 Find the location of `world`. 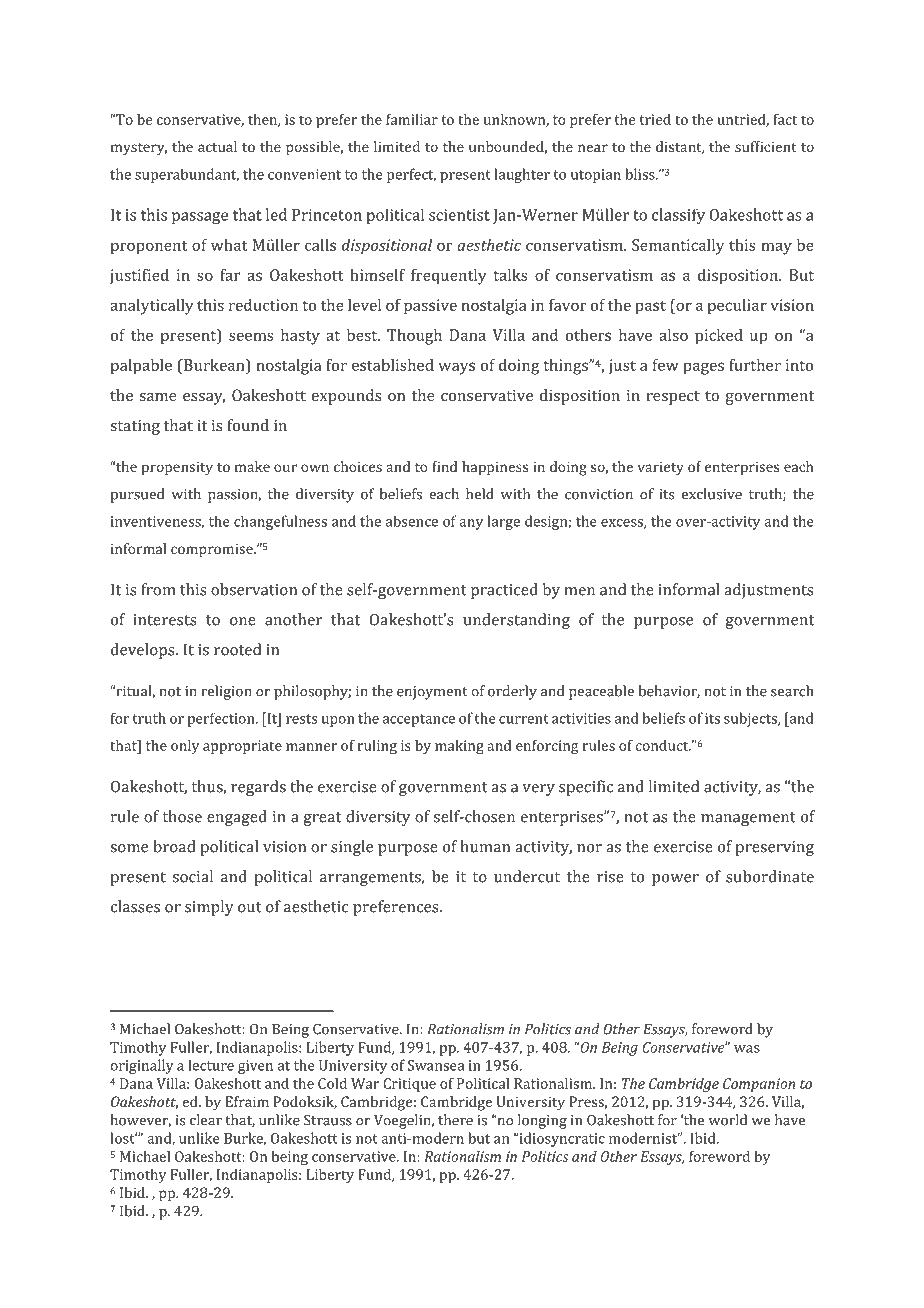

world is located at coordinates (728, 1120).
